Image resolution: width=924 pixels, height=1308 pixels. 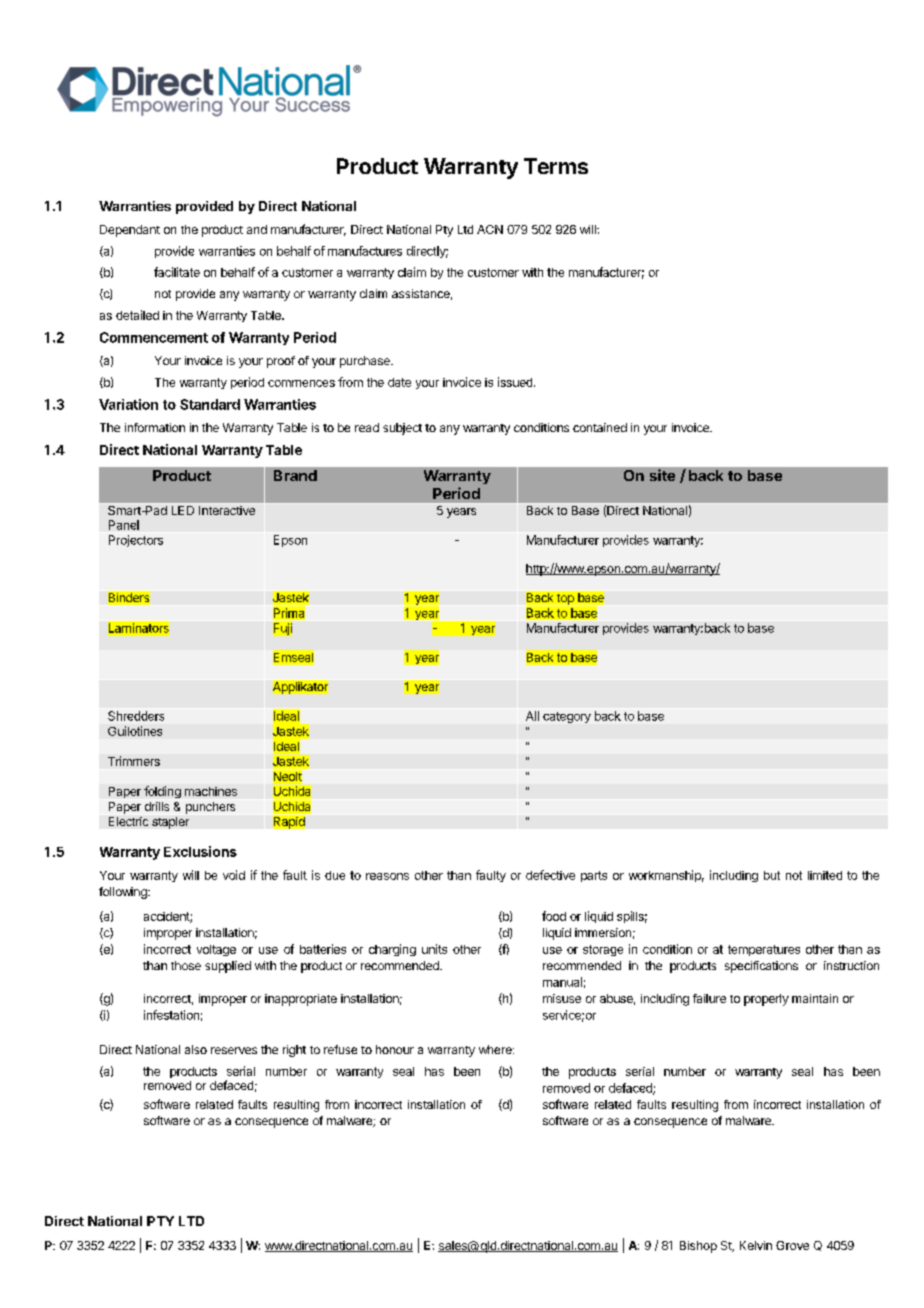 I want to click on site, so click(x=662, y=475).
